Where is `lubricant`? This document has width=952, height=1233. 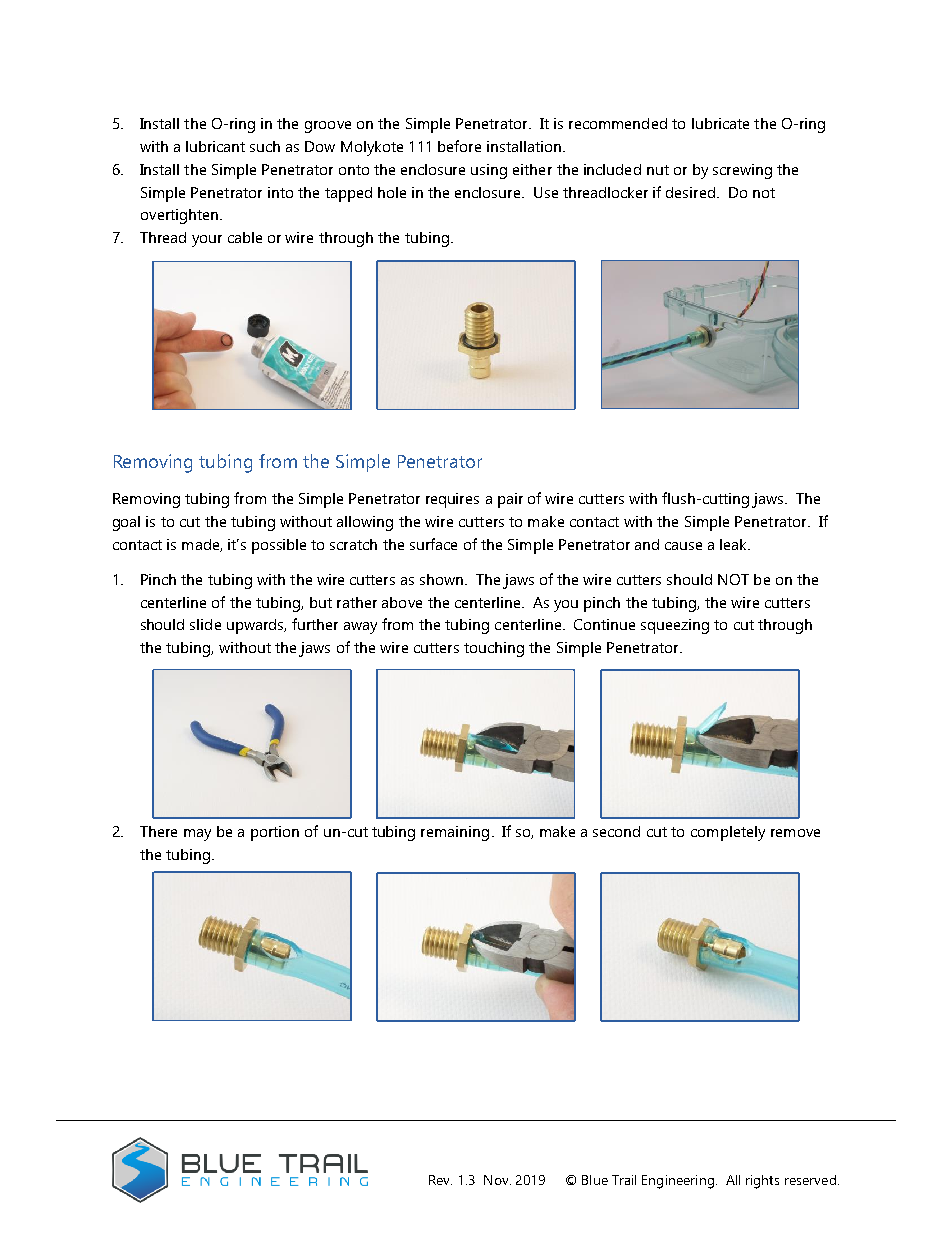 lubricant is located at coordinates (215, 146).
